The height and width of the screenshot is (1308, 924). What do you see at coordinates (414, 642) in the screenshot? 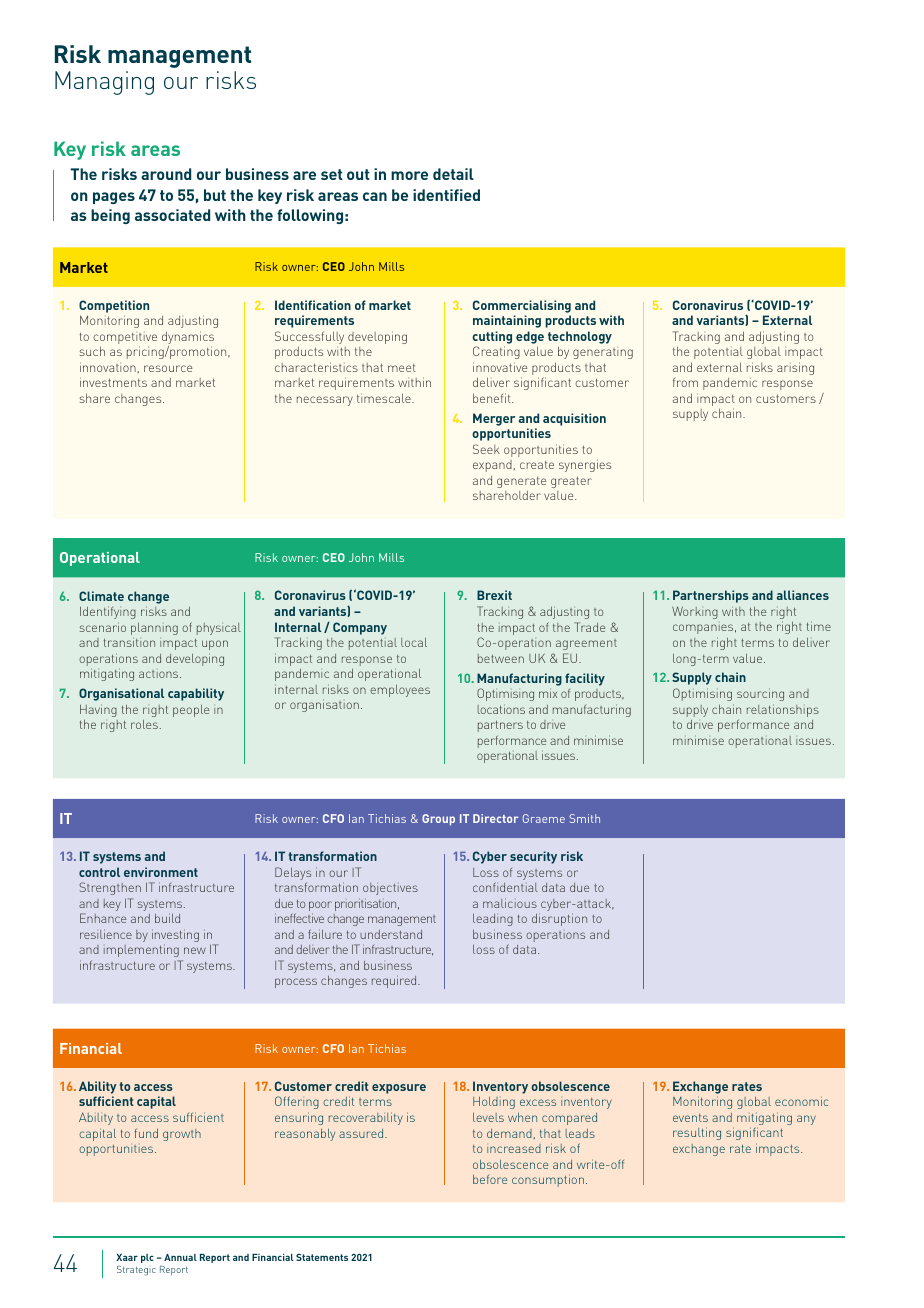
I see `local` at bounding box center [414, 642].
